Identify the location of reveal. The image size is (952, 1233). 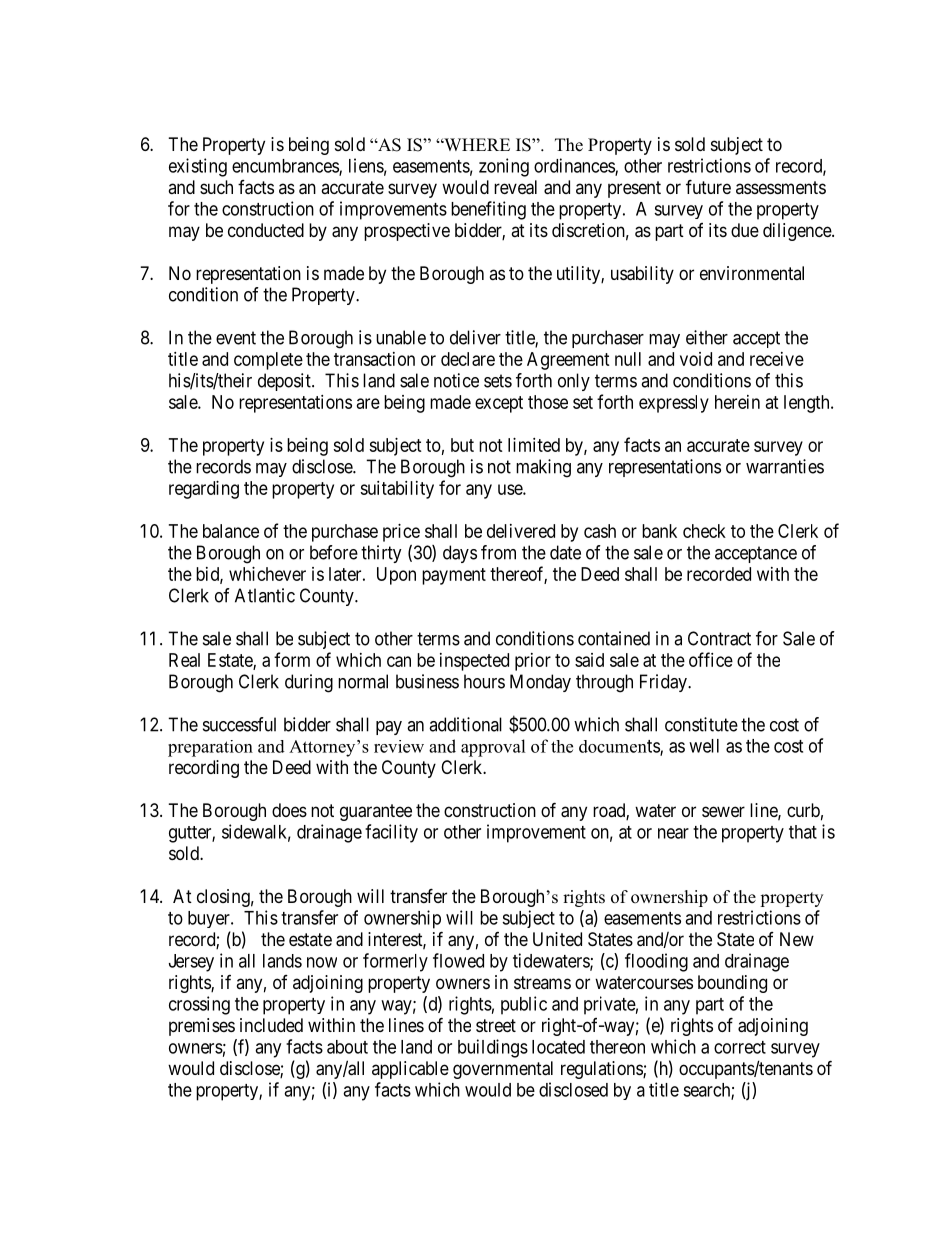
(515, 187).
